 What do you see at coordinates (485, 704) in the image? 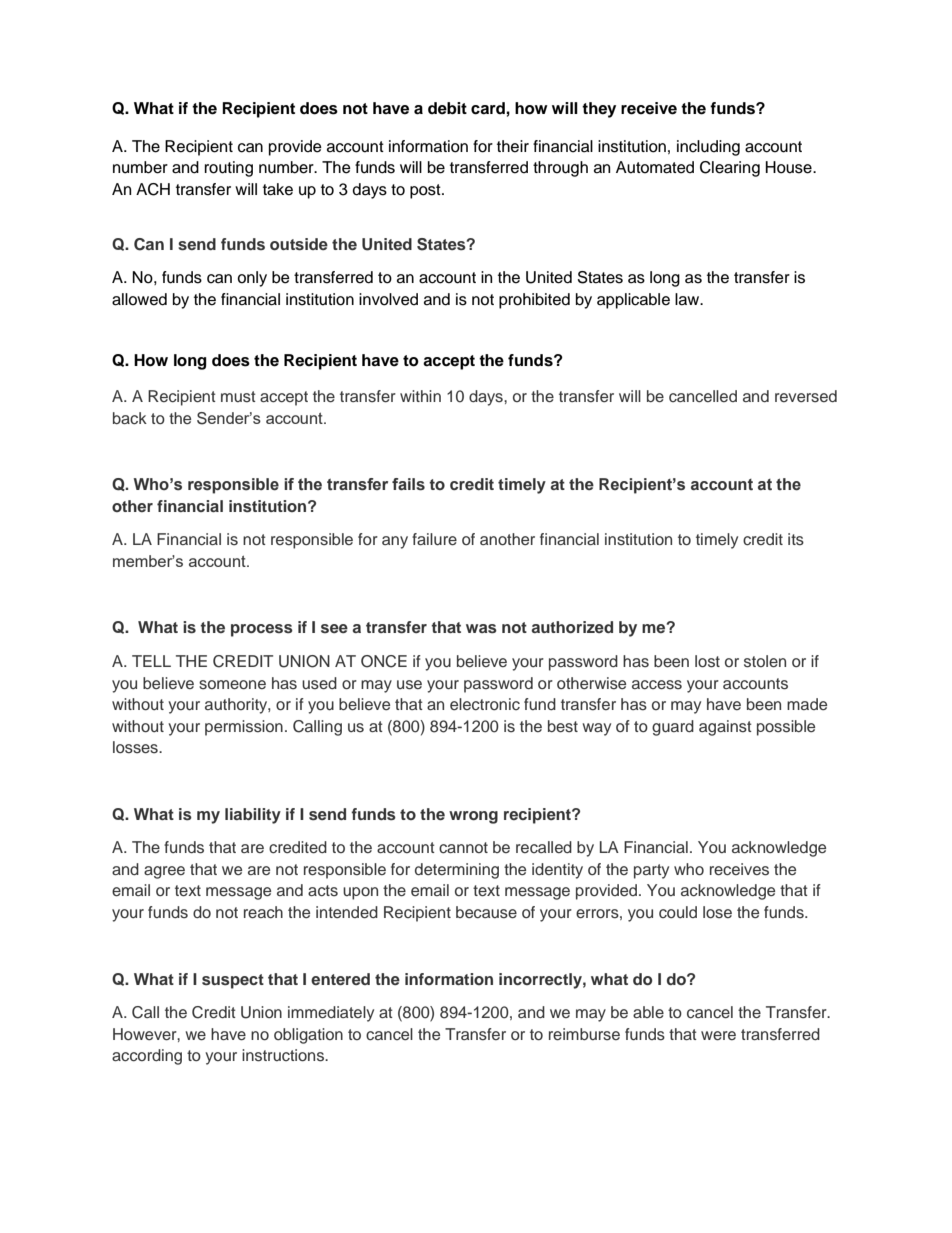
I see `electronic` at bounding box center [485, 704].
